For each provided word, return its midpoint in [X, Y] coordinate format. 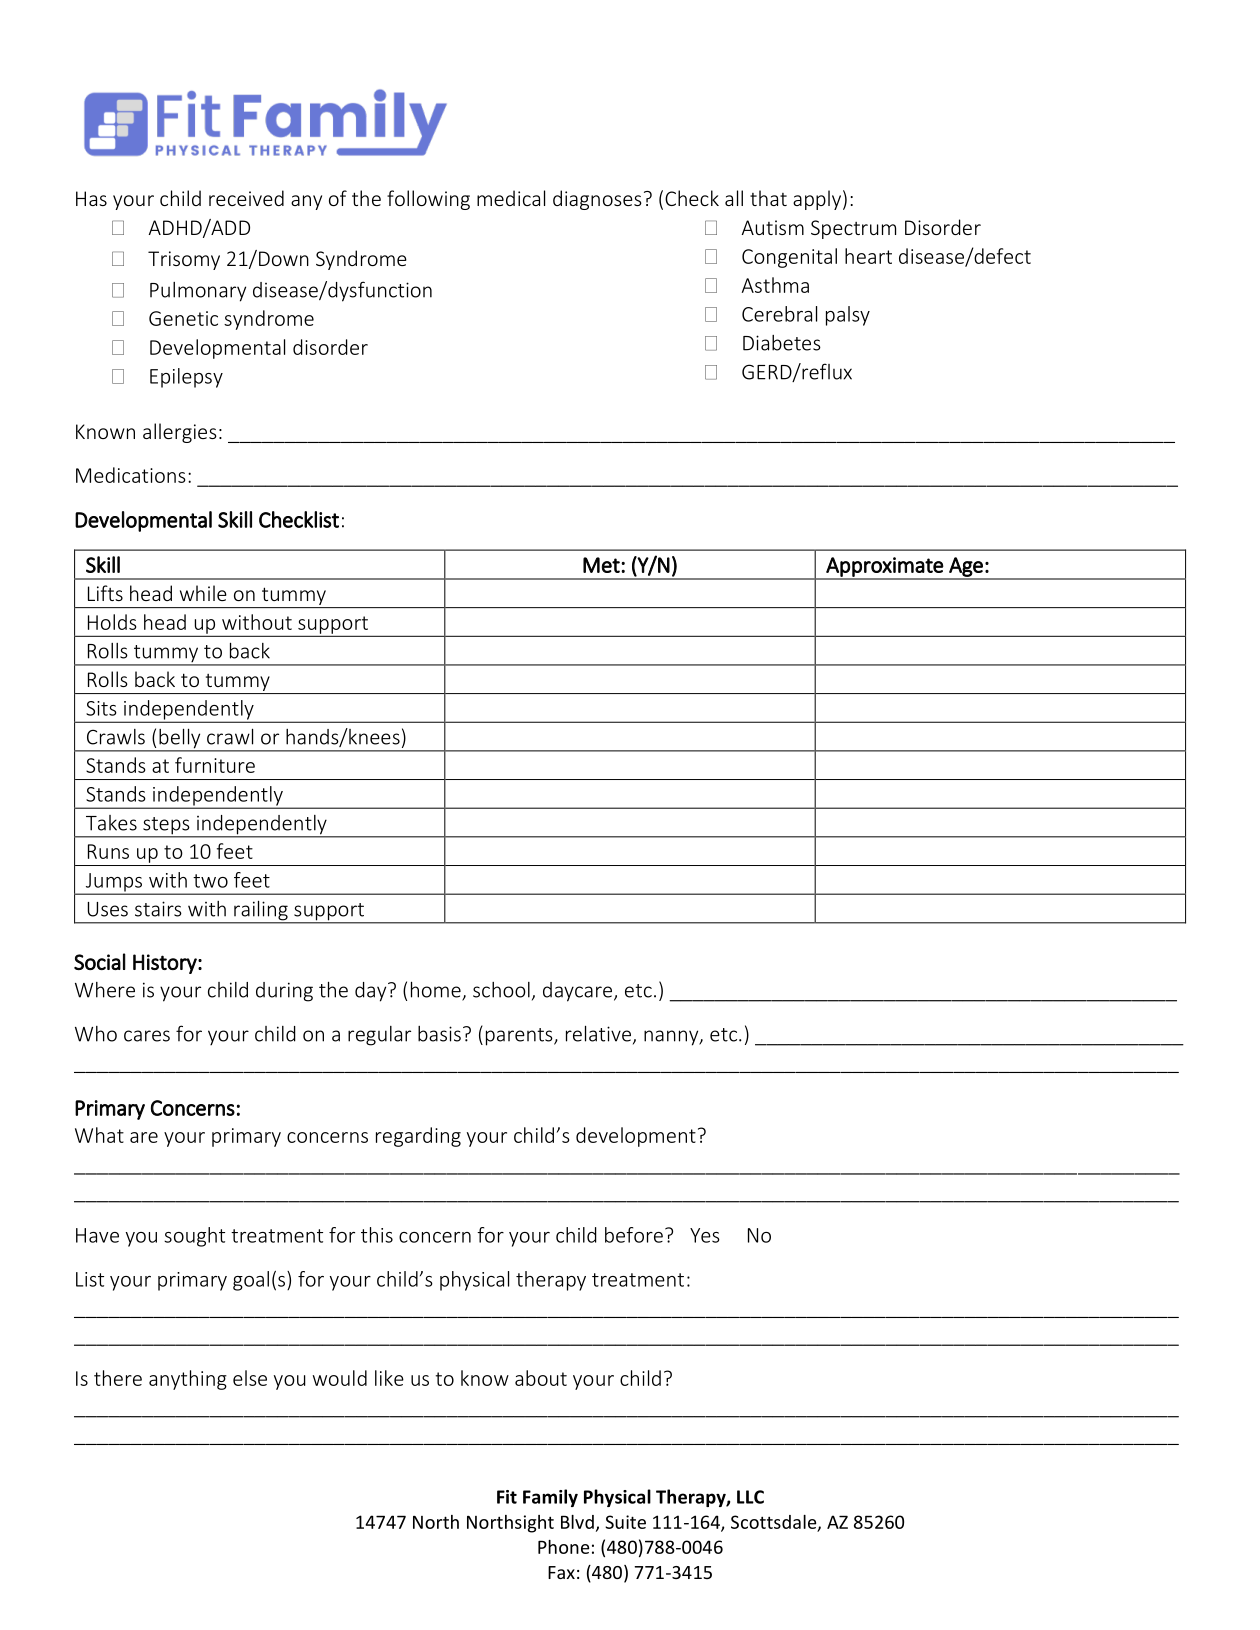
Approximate [884, 568]
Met [602, 565]
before [634, 1235]
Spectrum [853, 229]
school [501, 990]
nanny [672, 1038]
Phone [563, 1547]
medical [511, 198]
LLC [750, 1497]
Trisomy [184, 260]
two [210, 881]
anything [188, 1380]
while [203, 593]
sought [194, 1237]
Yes [705, 1235]
